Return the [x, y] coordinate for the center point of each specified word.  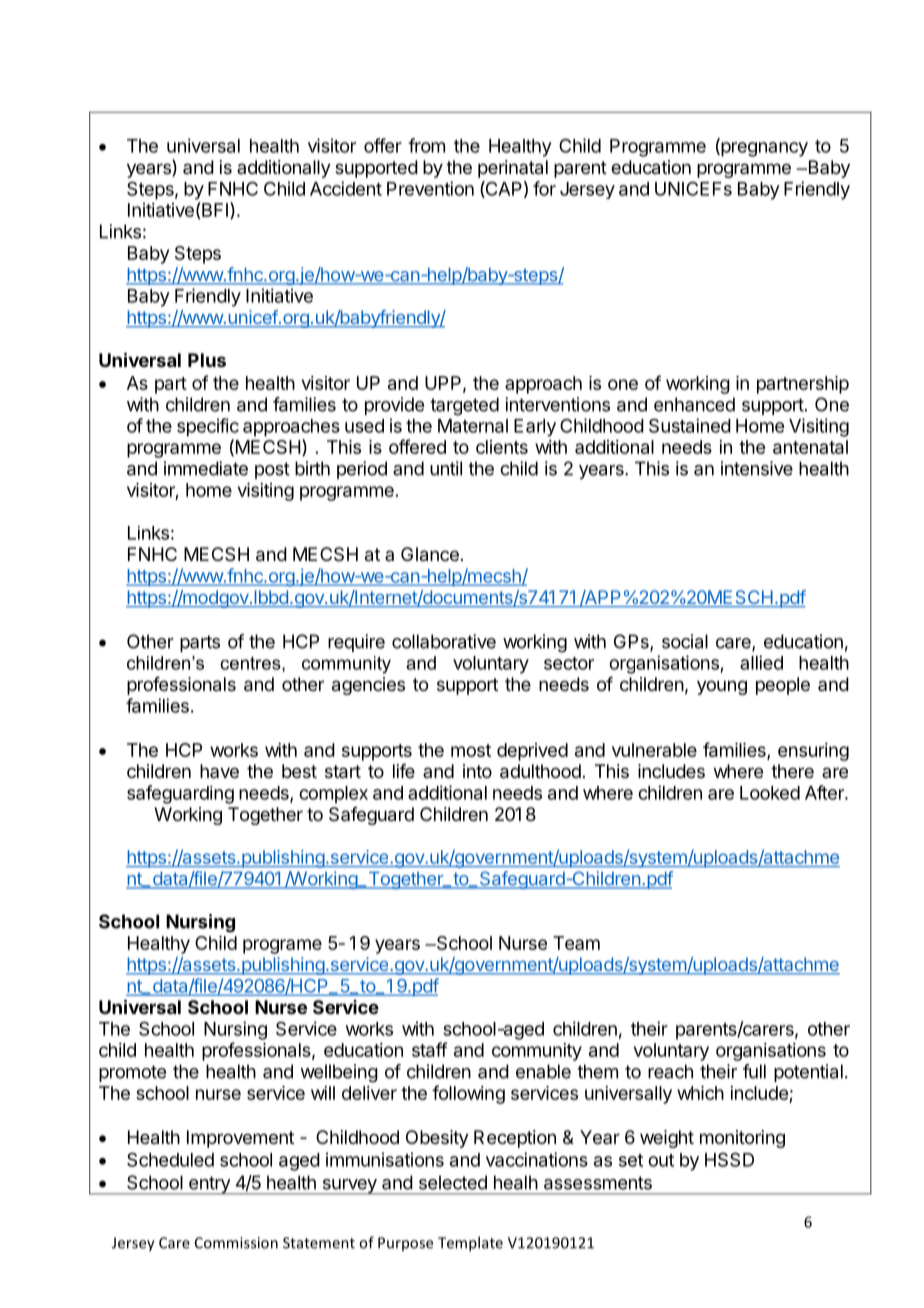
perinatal [513, 169]
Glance [430, 554]
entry [209, 1185]
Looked [770, 793]
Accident [346, 188]
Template [470, 1244]
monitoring [742, 1139]
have [219, 771]
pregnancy [763, 149]
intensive [757, 468]
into [477, 771]
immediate [206, 468]
